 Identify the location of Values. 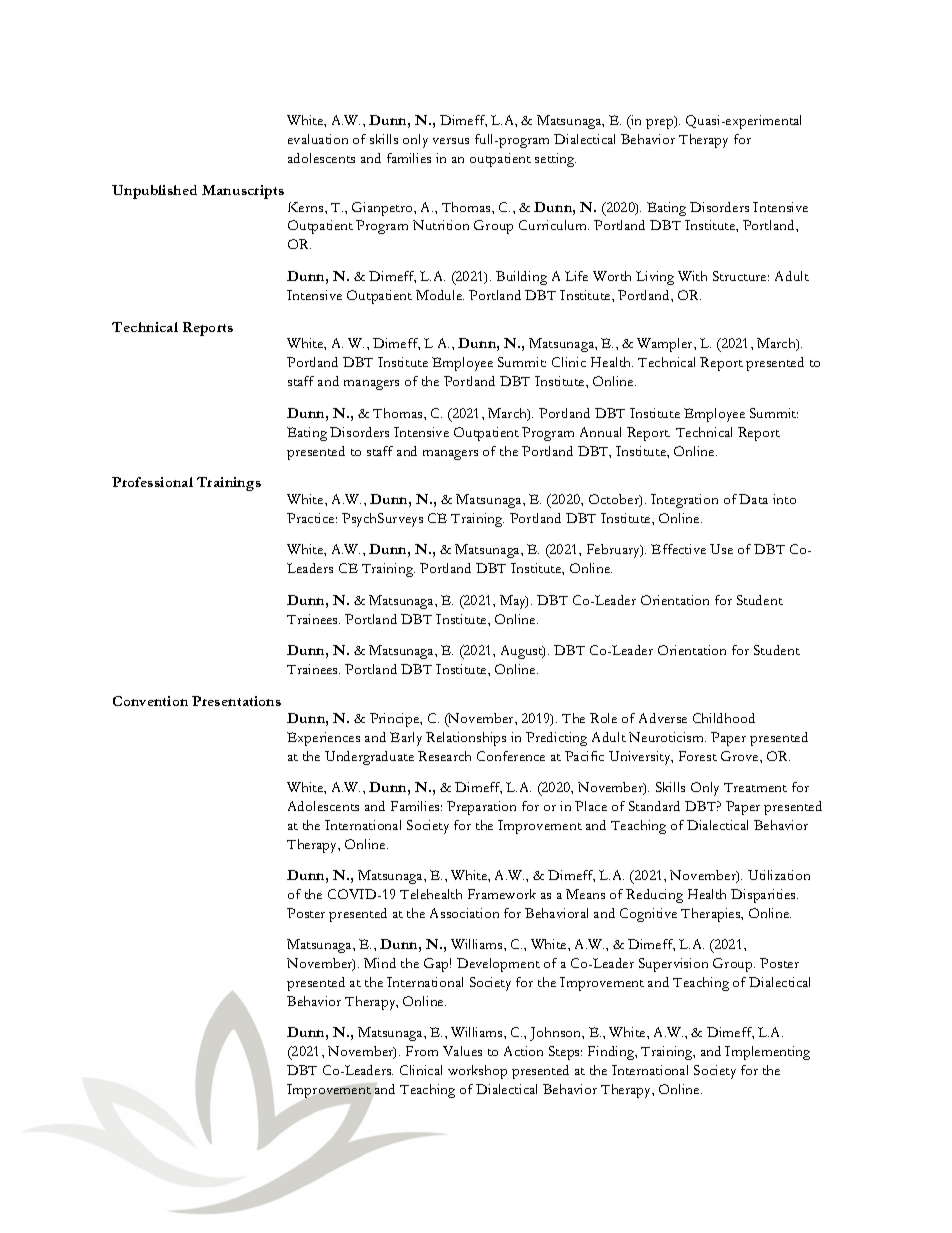
(462, 1051).
